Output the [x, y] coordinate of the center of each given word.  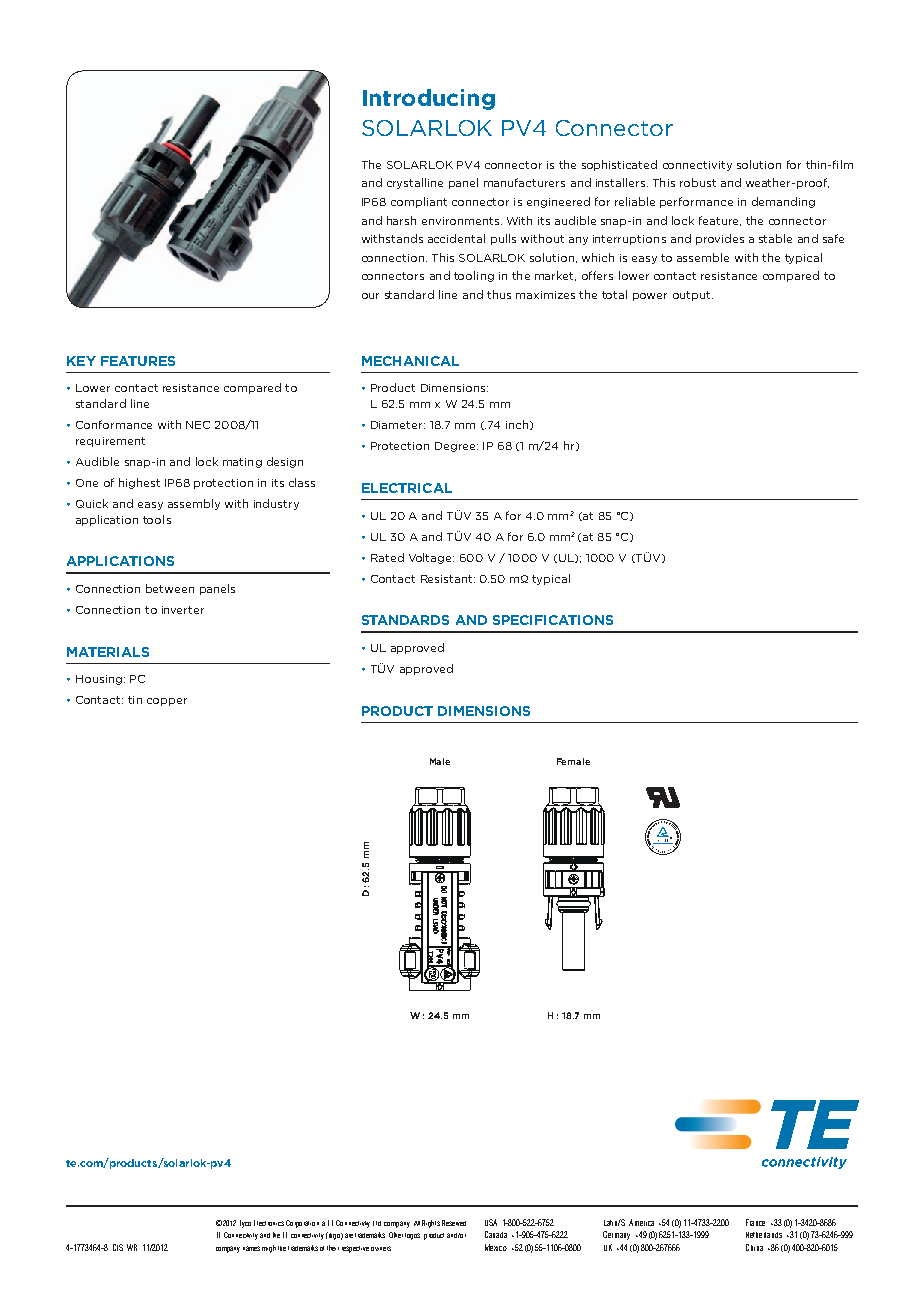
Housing [99, 680]
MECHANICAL [410, 361]
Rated [387, 557]
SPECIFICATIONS [553, 620]
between [170, 588]
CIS [118, 1247]
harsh [401, 220]
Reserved [454, 1223]
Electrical [407, 488]
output [691, 296]
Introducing [429, 99]
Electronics [269, 1223]
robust [698, 182]
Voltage [431, 558]
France [755, 1222]
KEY [81, 361]
